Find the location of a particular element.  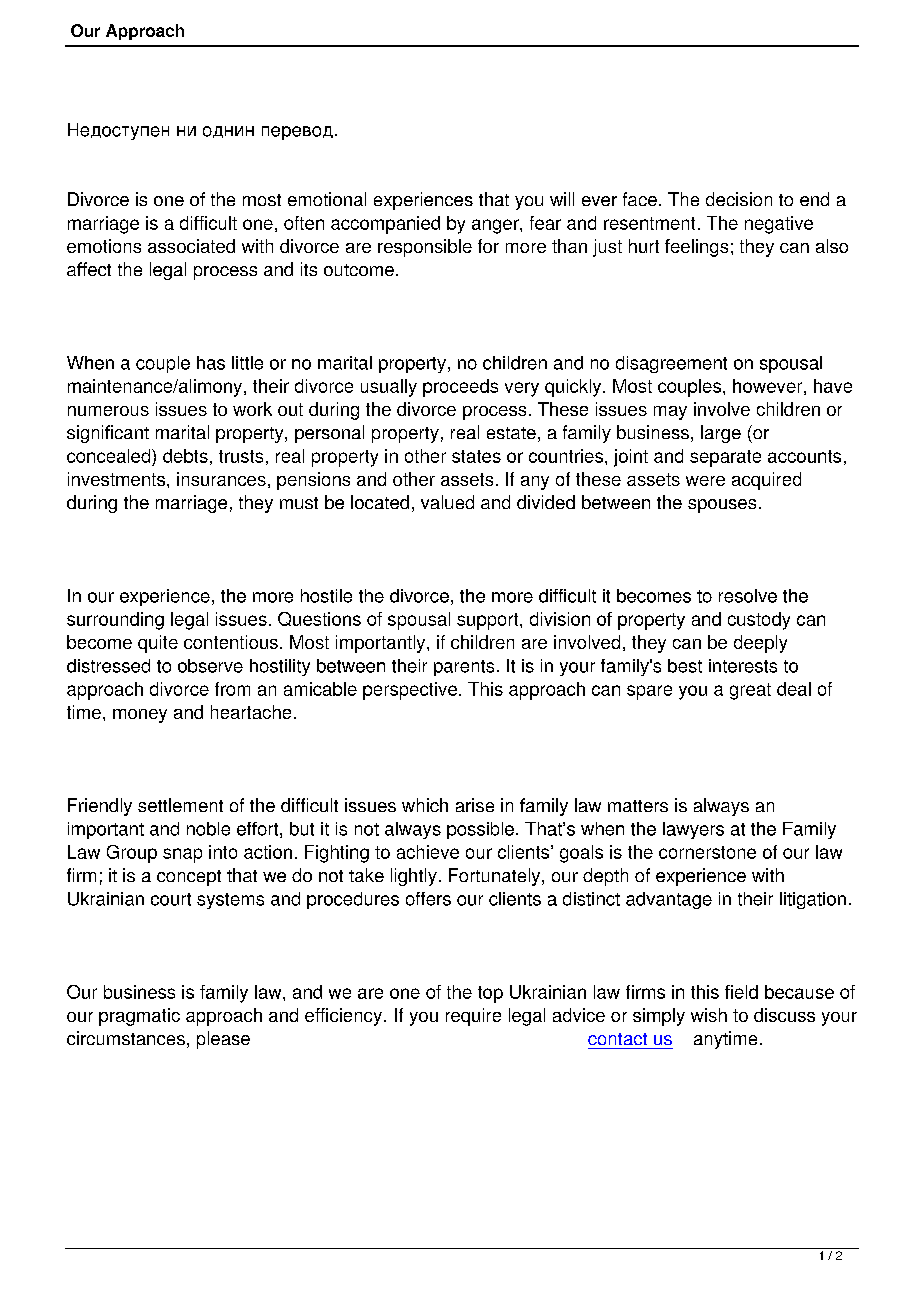

negative is located at coordinates (779, 225).
